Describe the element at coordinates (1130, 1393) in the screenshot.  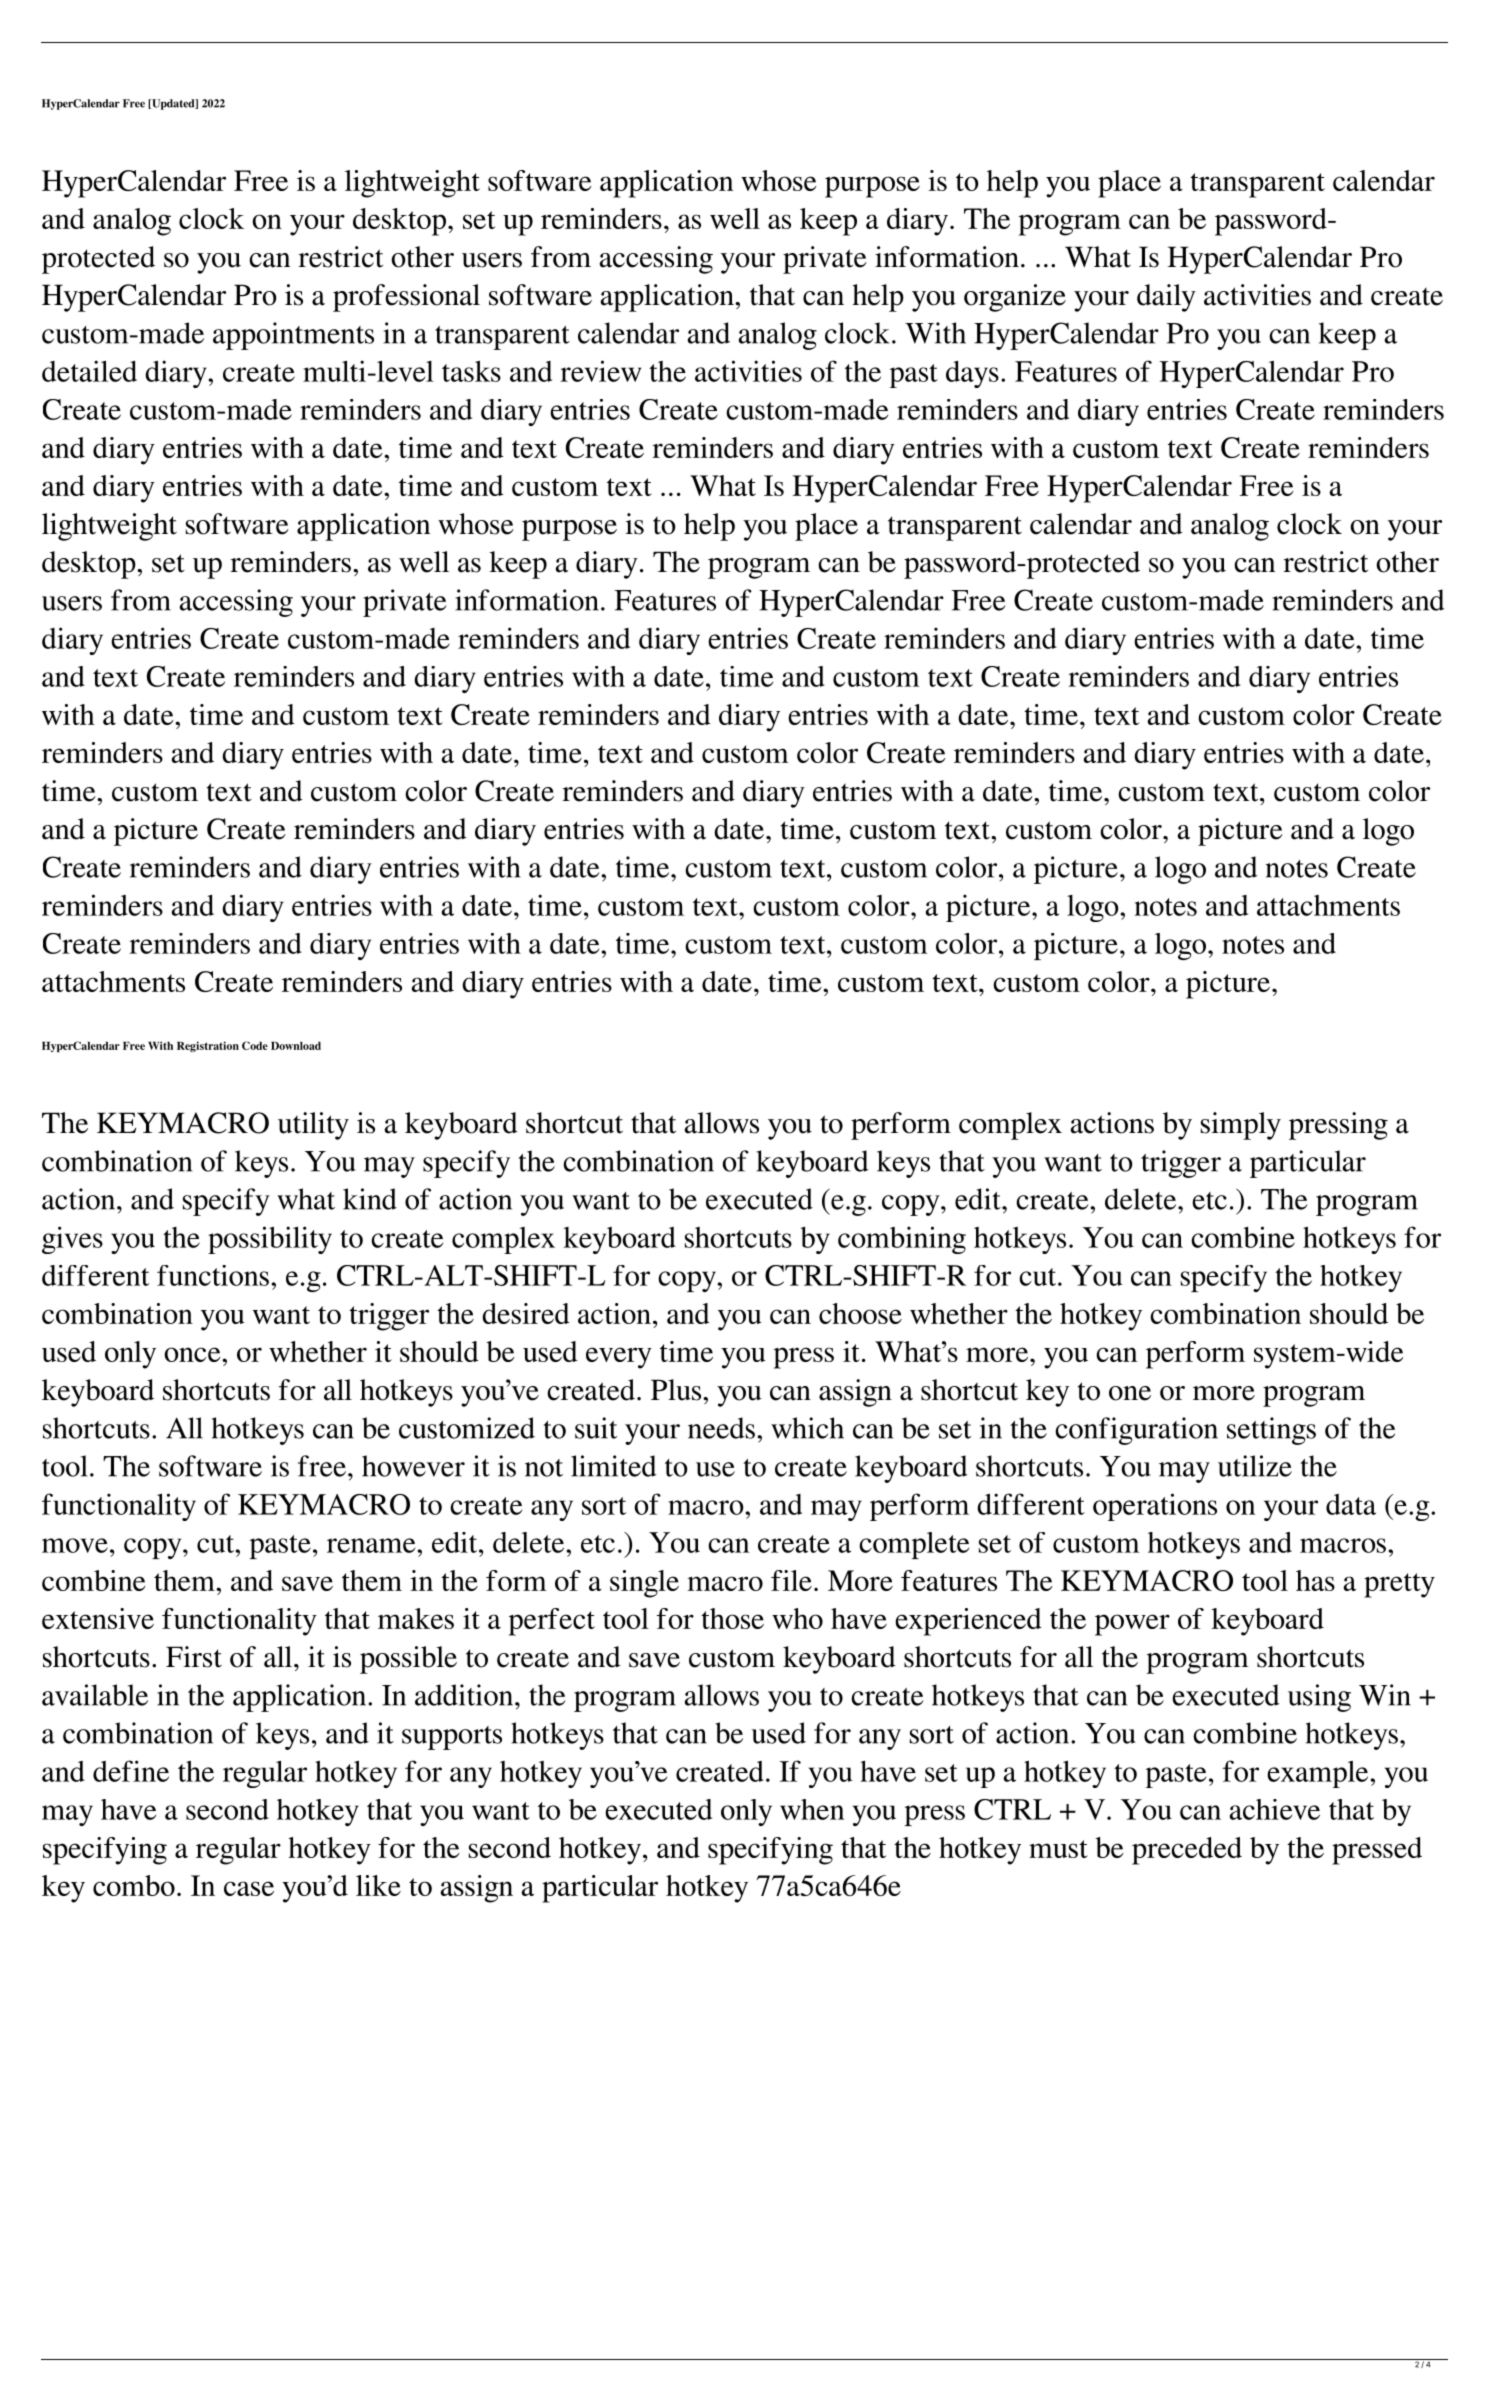
I see `one` at that location.
